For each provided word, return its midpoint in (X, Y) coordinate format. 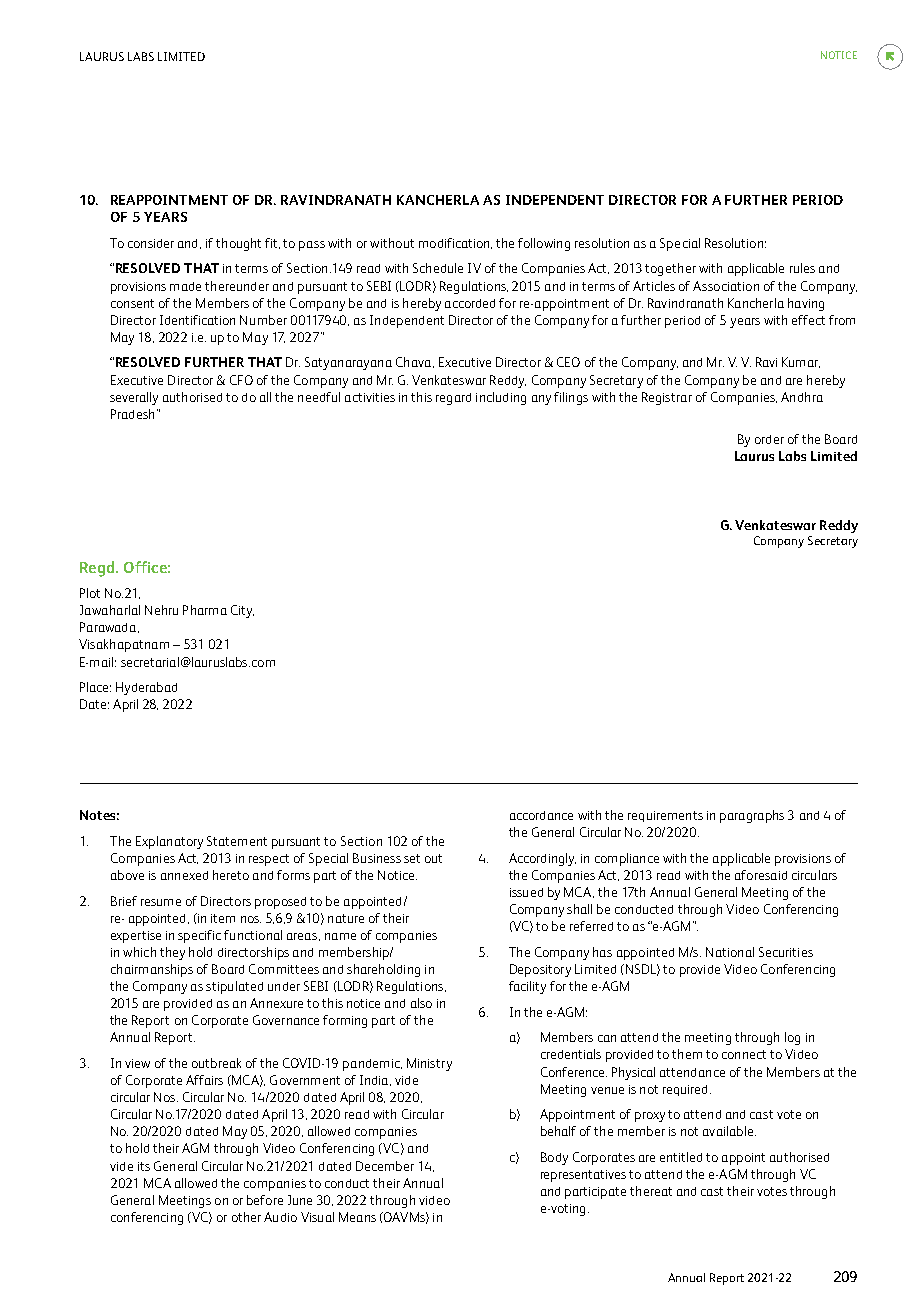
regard (453, 399)
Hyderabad (146, 688)
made (185, 286)
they (172, 953)
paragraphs (752, 816)
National (730, 952)
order (769, 439)
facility (527, 987)
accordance (541, 815)
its (144, 1166)
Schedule (438, 268)
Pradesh (132, 414)
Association (726, 286)
